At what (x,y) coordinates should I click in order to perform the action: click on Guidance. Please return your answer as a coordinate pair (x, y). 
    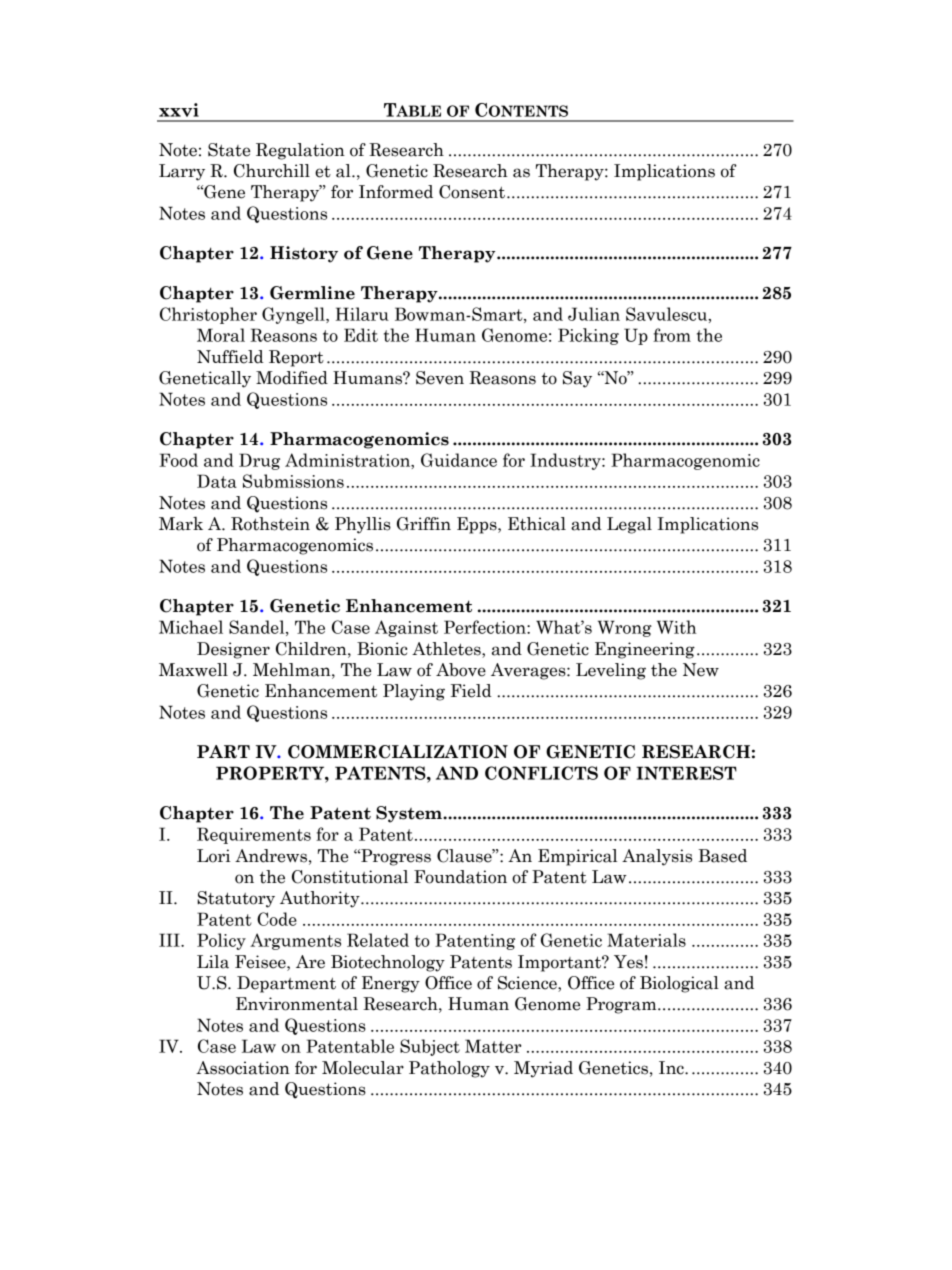
    Looking at the image, I should click on (459, 460).
